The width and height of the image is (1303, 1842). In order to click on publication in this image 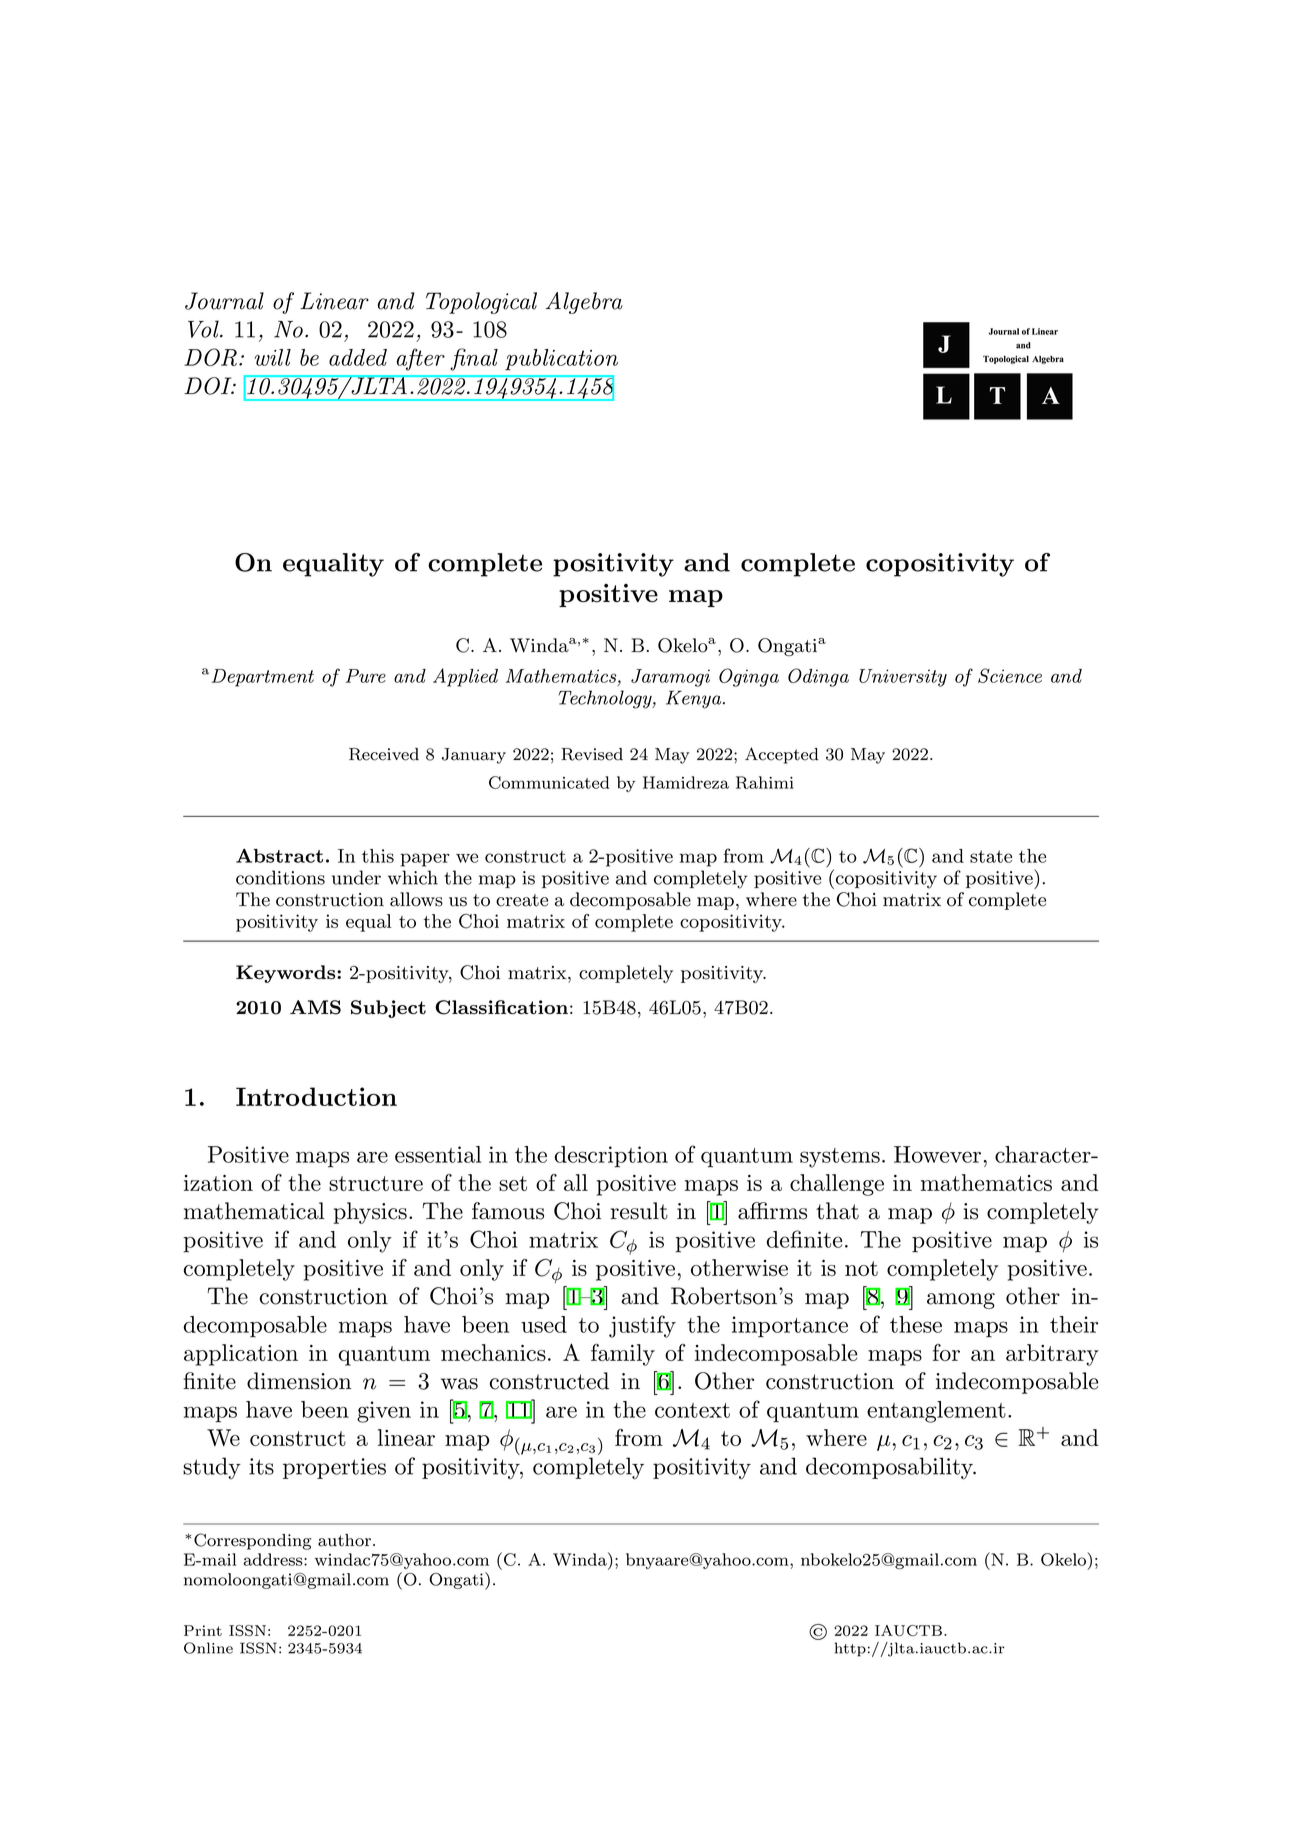, I will do `click(561, 360)`.
